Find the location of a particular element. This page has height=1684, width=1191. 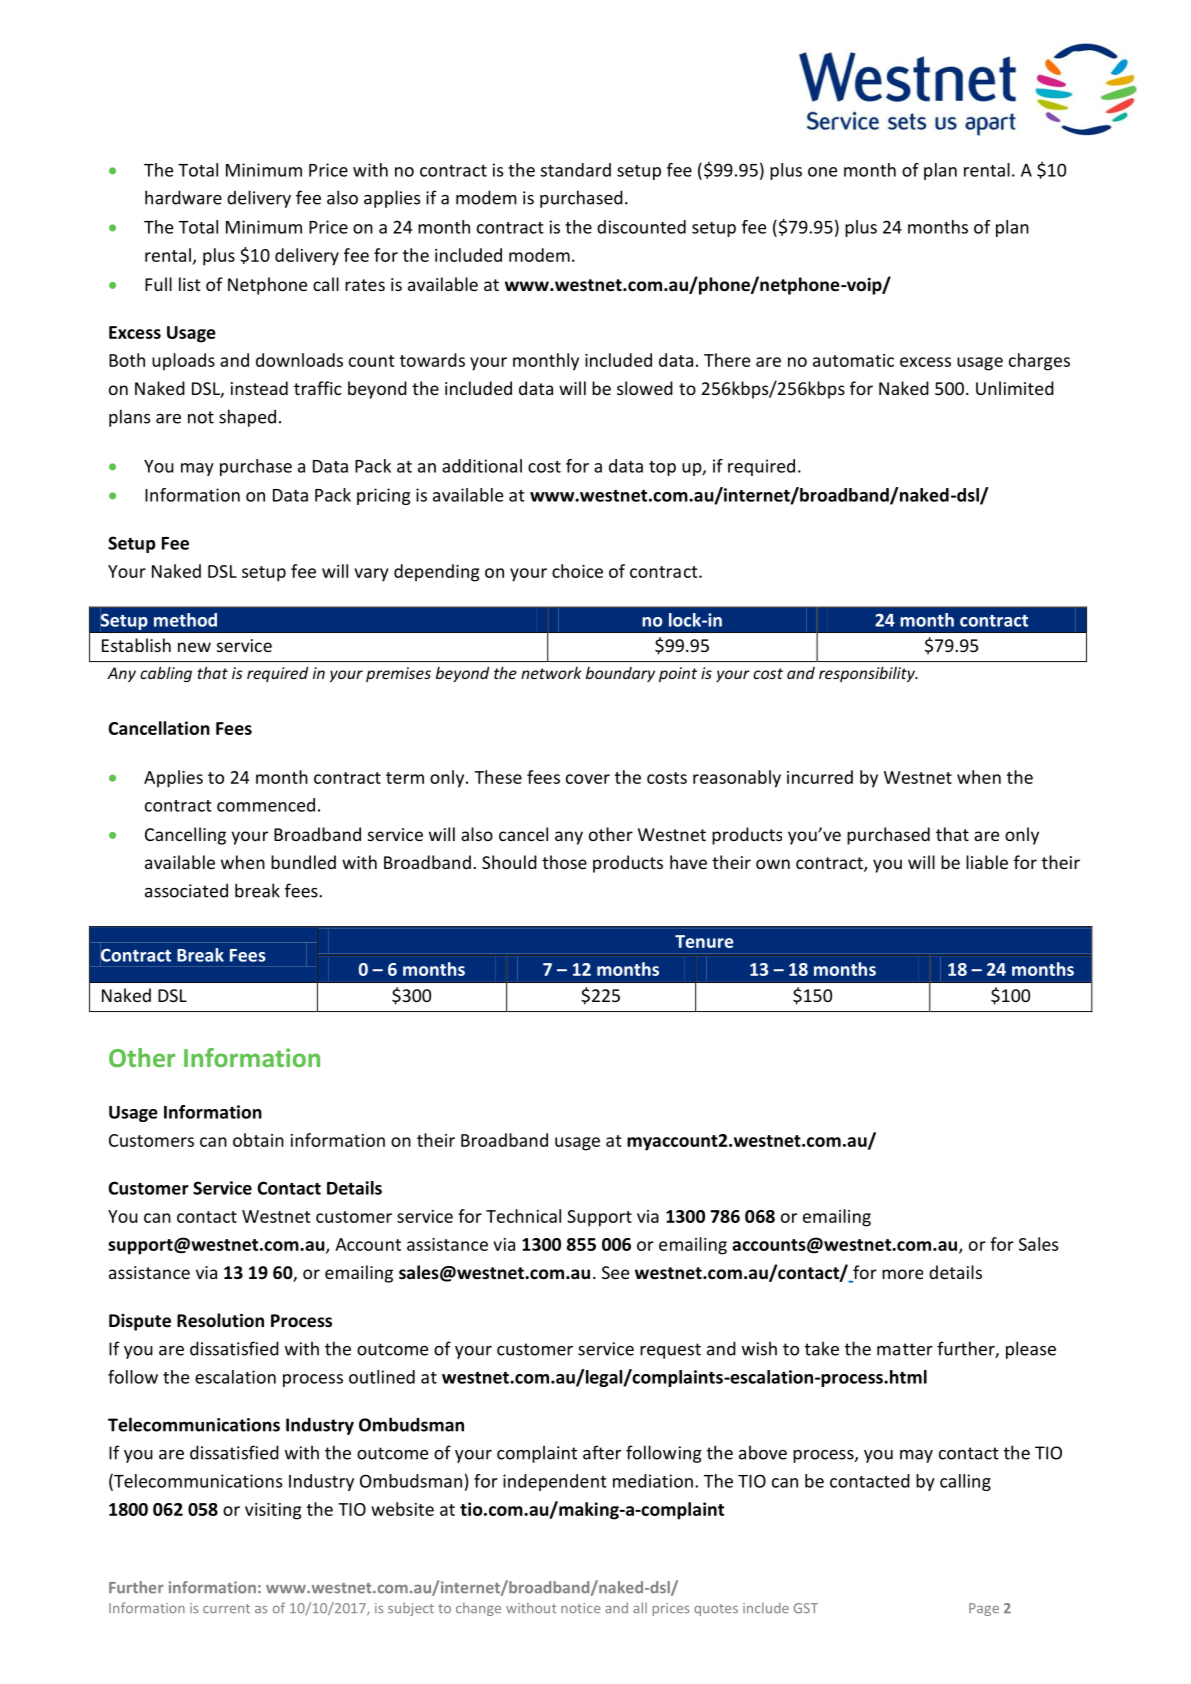

new is located at coordinates (194, 647).
